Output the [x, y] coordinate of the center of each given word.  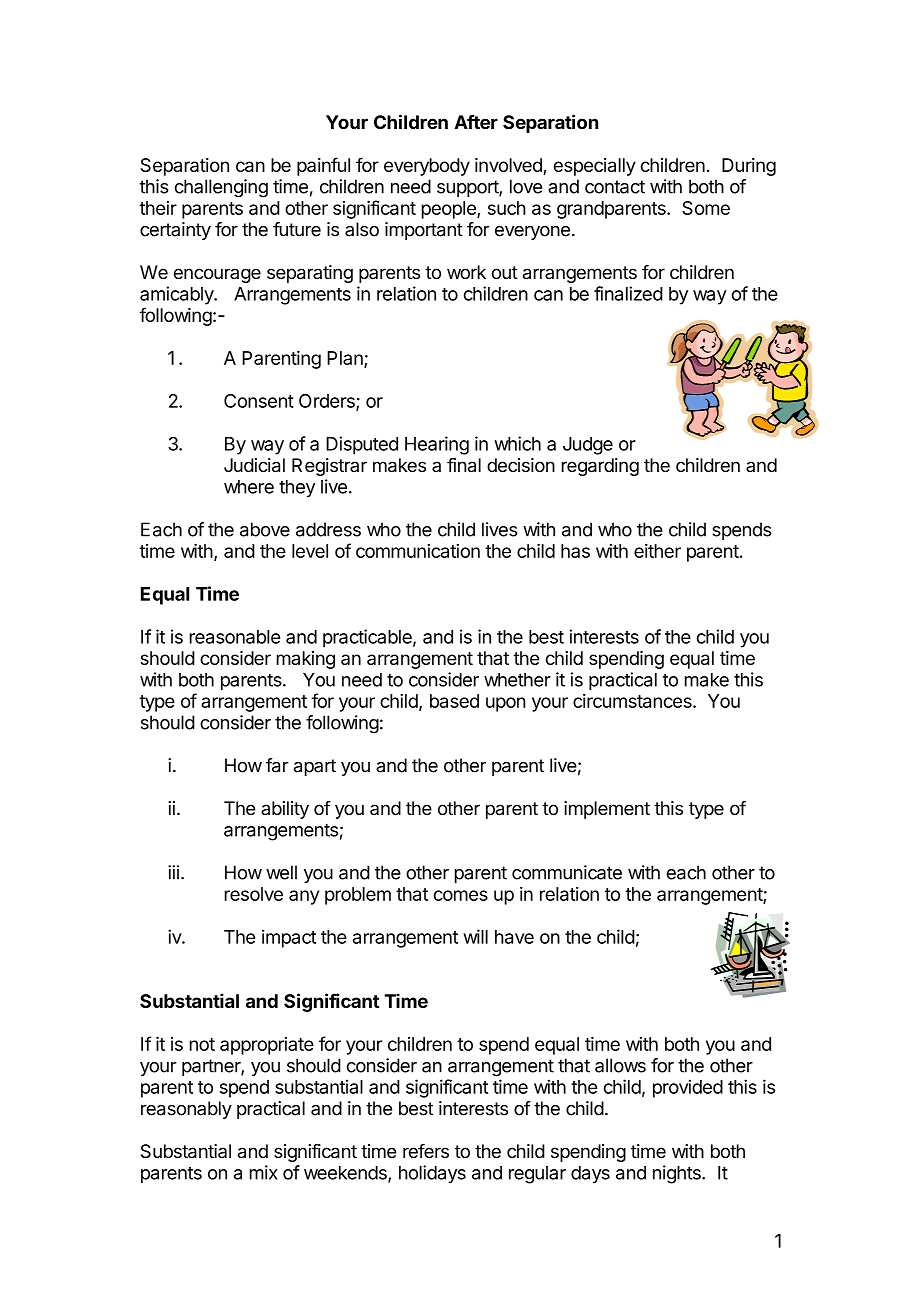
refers [426, 1151]
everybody [427, 167]
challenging [221, 188]
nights [678, 1174]
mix [264, 1172]
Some [706, 208]
